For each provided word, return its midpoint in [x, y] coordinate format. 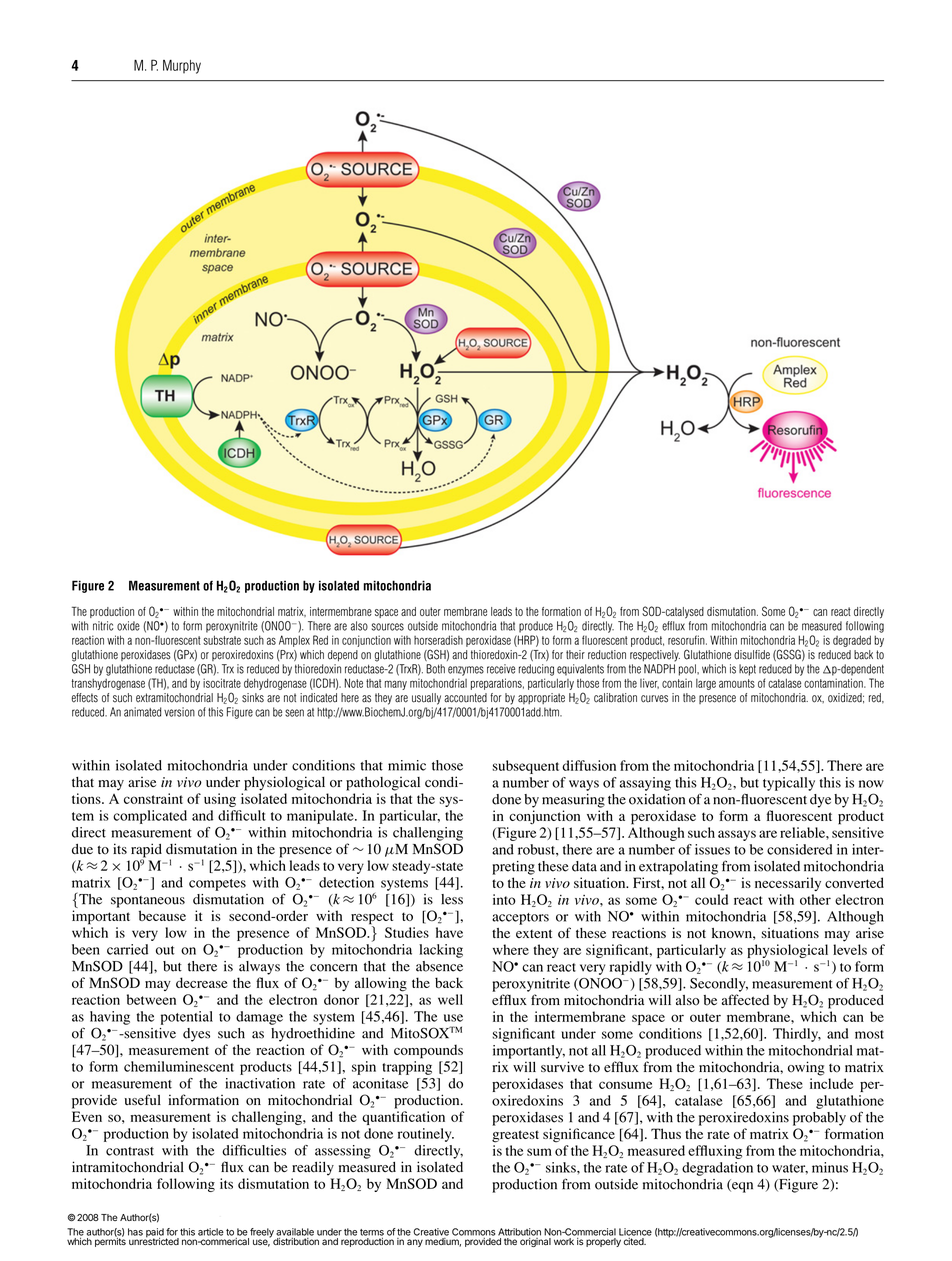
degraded [852, 641]
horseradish [438, 640]
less [452, 899]
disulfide [752, 655]
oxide [128, 626]
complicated [150, 817]
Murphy [182, 67]
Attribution [519, 1232]
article [211, 1232]
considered [799, 849]
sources [388, 627]
